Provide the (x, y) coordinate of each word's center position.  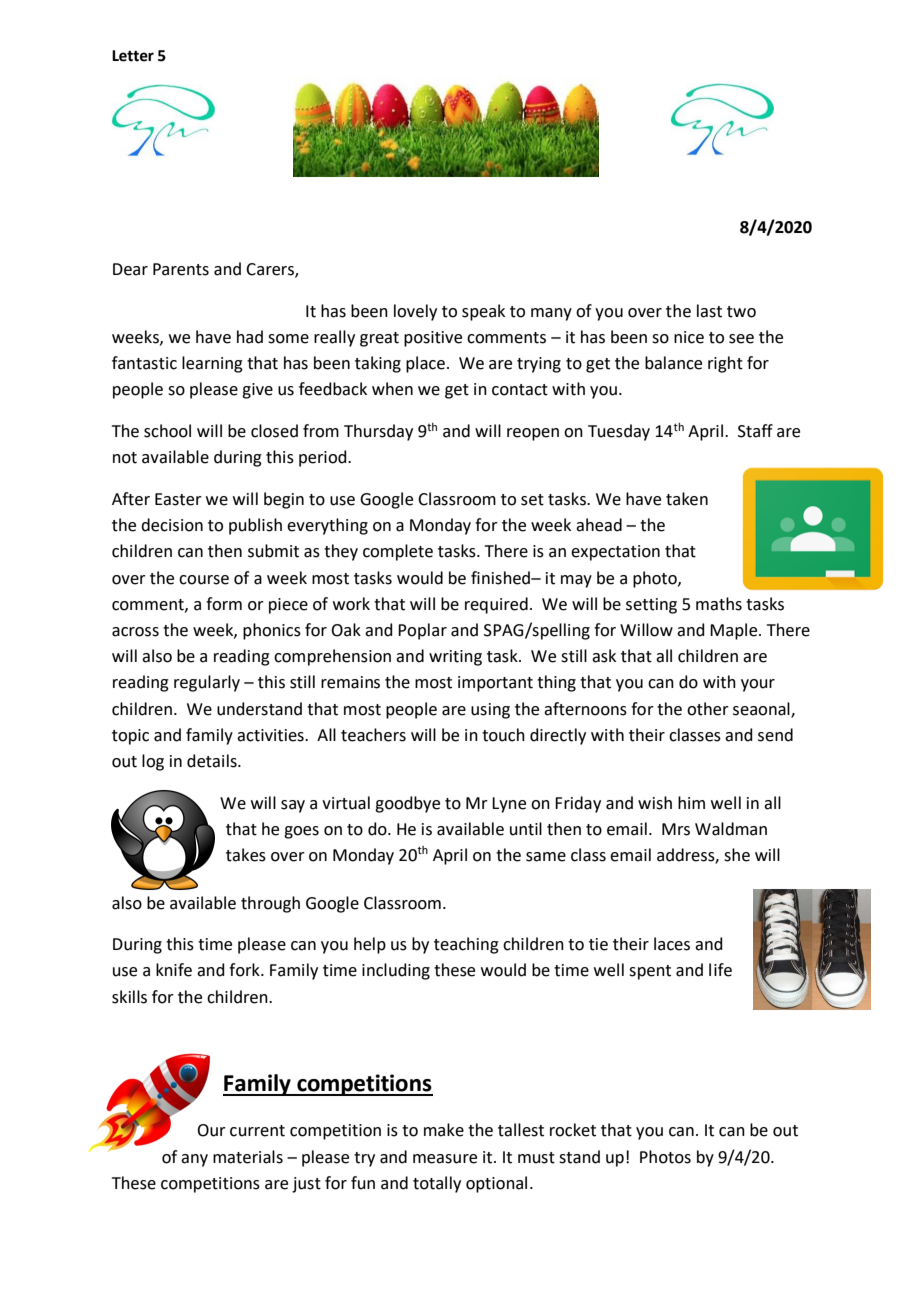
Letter (133, 56)
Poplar (422, 631)
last (709, 311)
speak (483, 312)
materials (248, 1157)
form (224, 604)
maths (719, 604)
